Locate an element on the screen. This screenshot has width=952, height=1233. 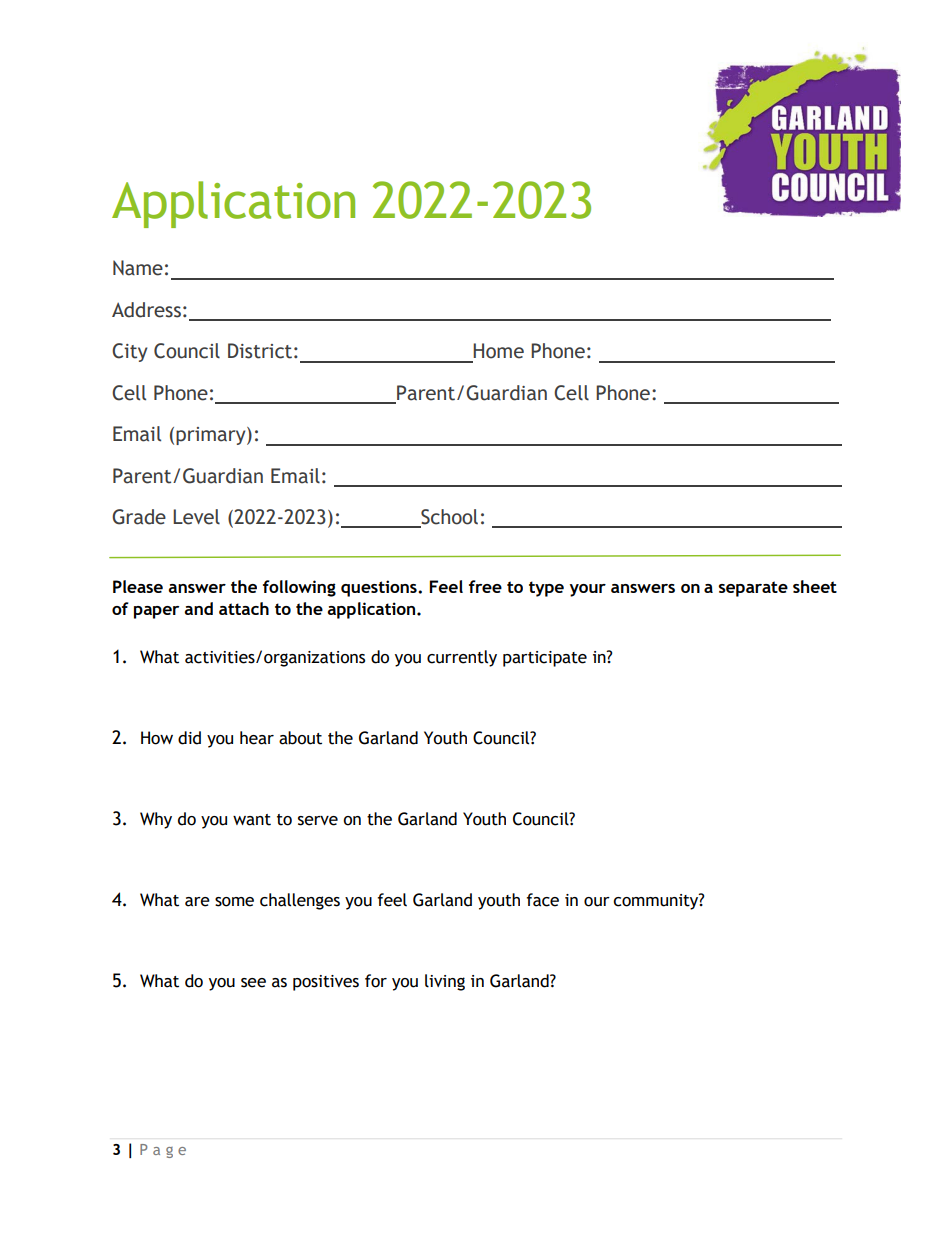
School is located at coordinates (448, 518).
